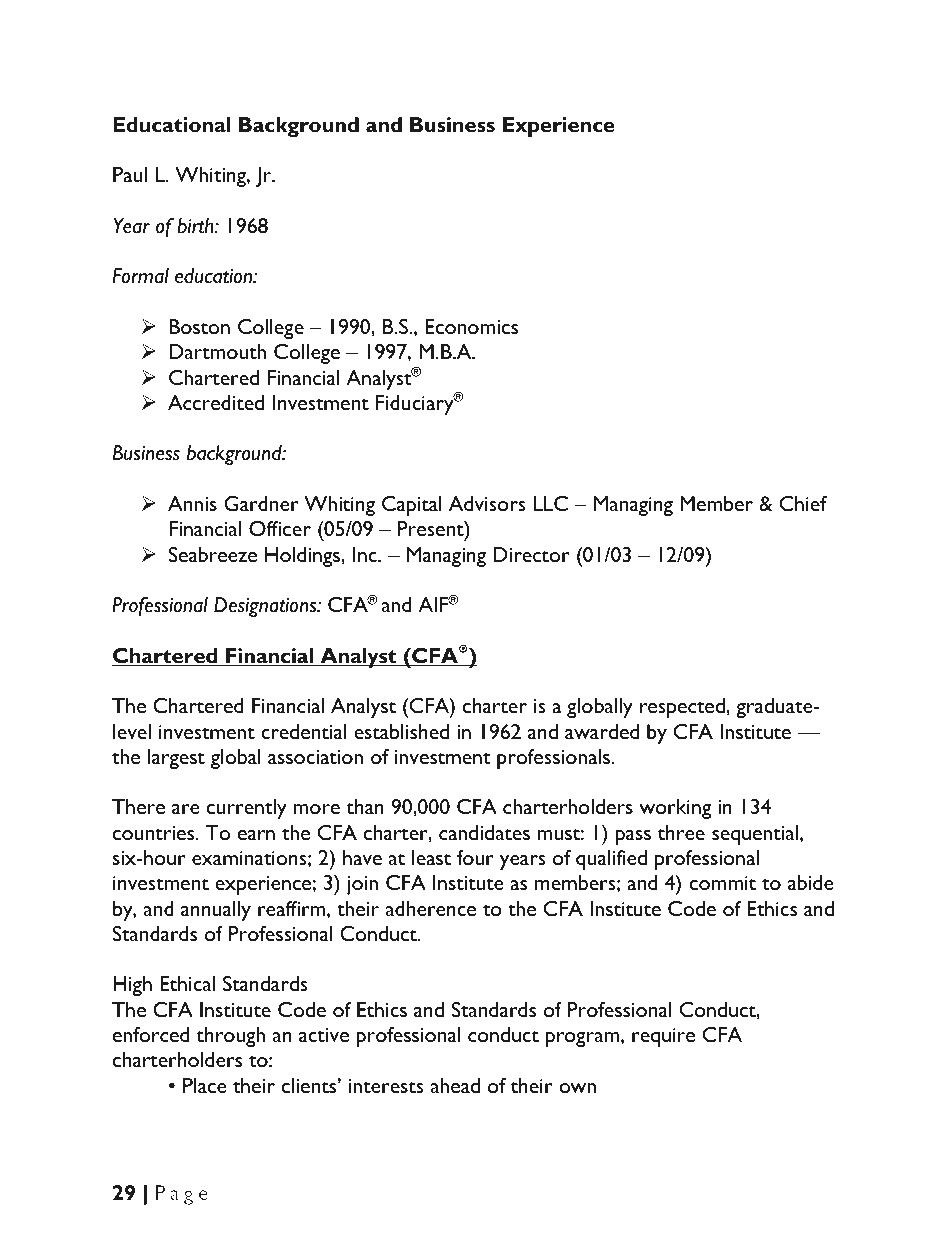 The width and height of the screenshot is (952, 1233). I want to click on earn, so click(256, 835).
